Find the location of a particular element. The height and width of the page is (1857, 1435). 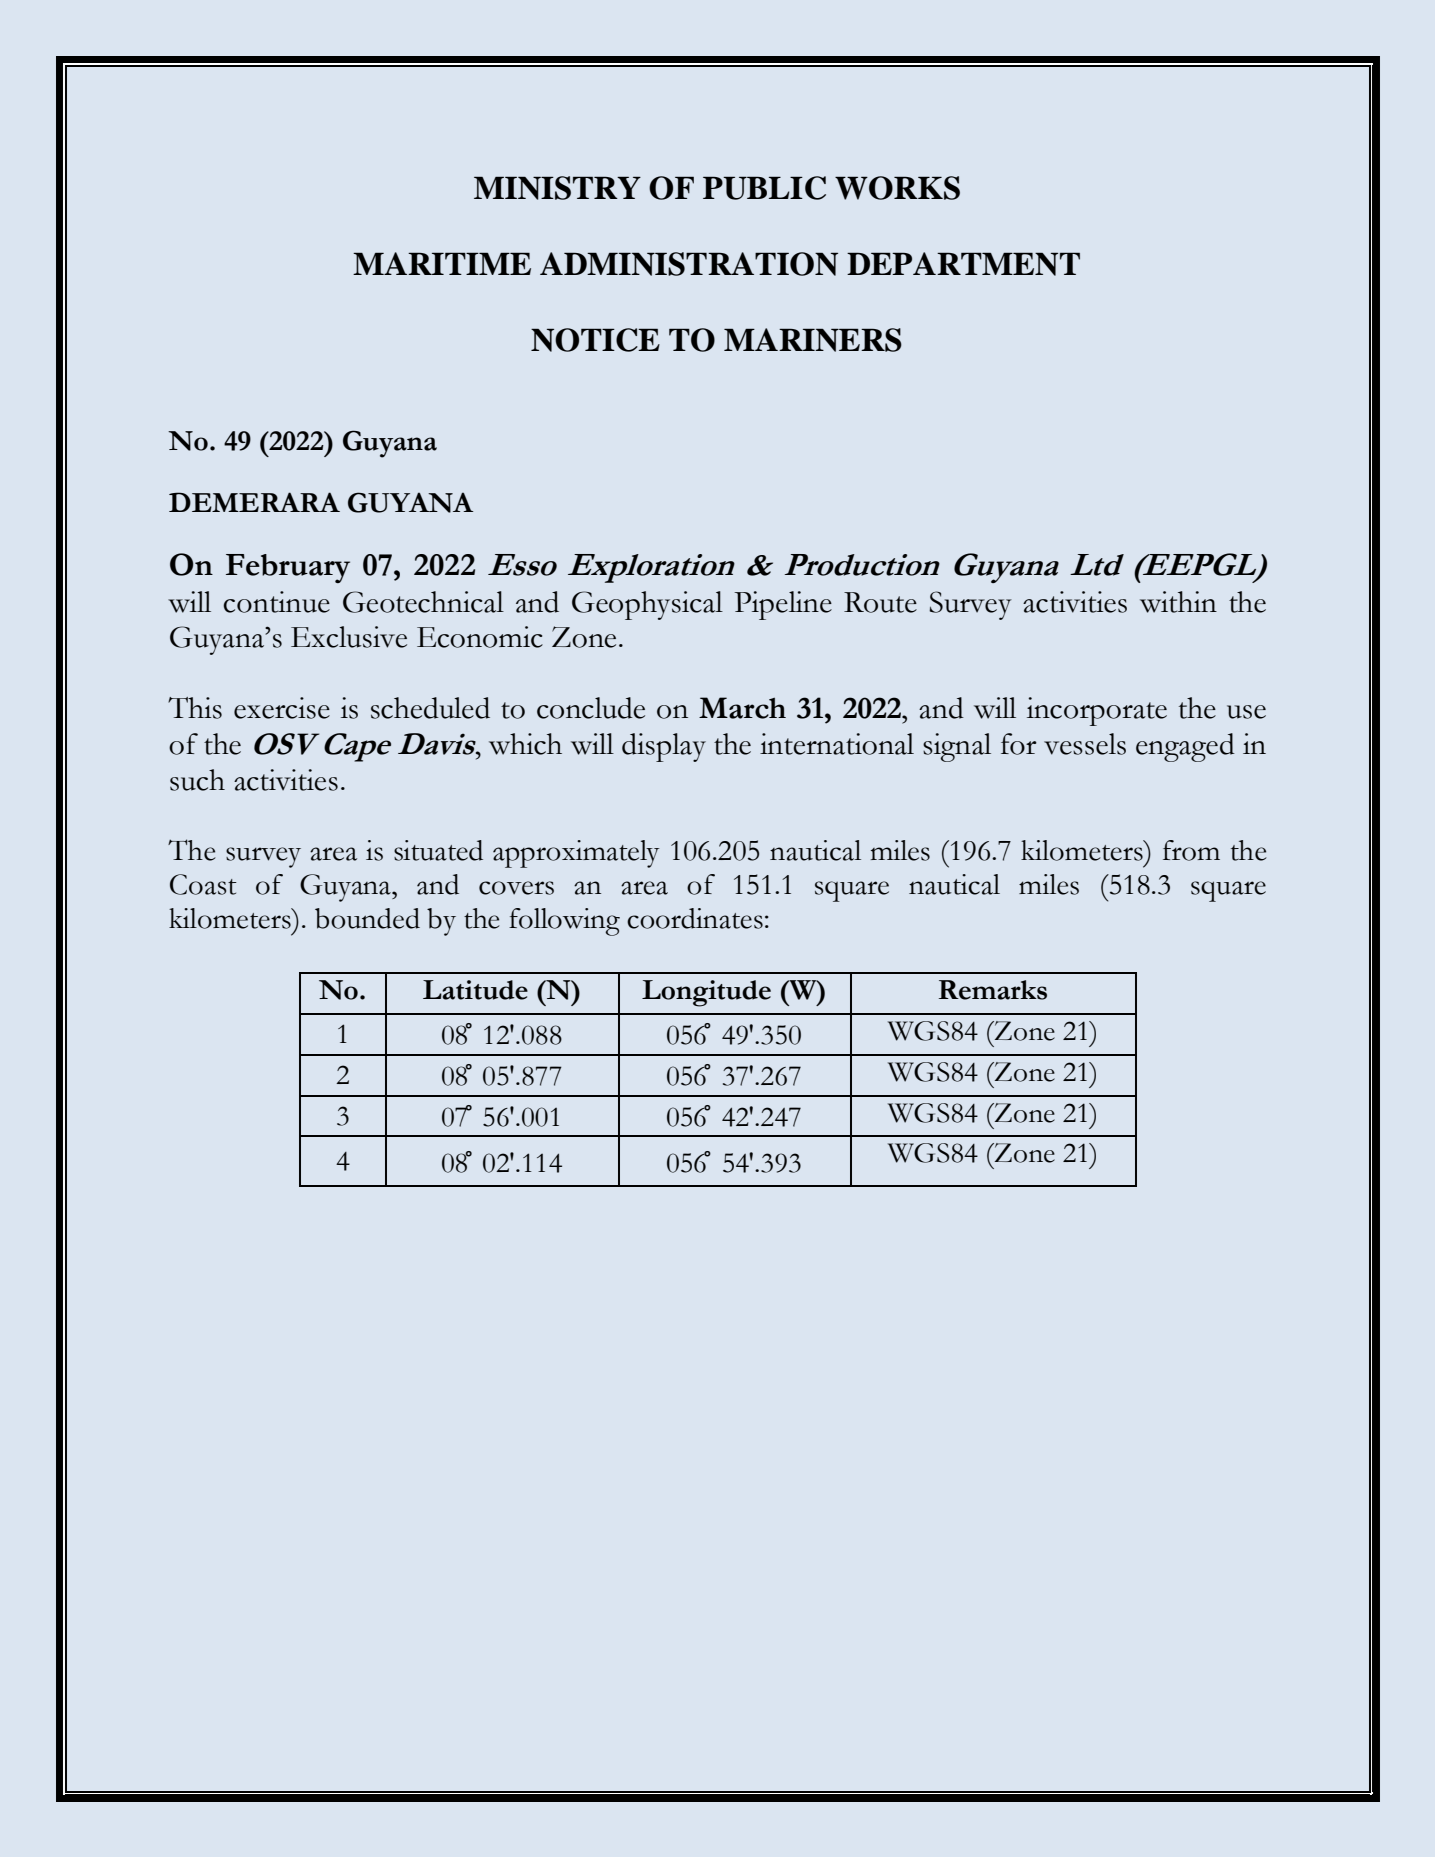

Longitude is located at coordinates (706, 993).
